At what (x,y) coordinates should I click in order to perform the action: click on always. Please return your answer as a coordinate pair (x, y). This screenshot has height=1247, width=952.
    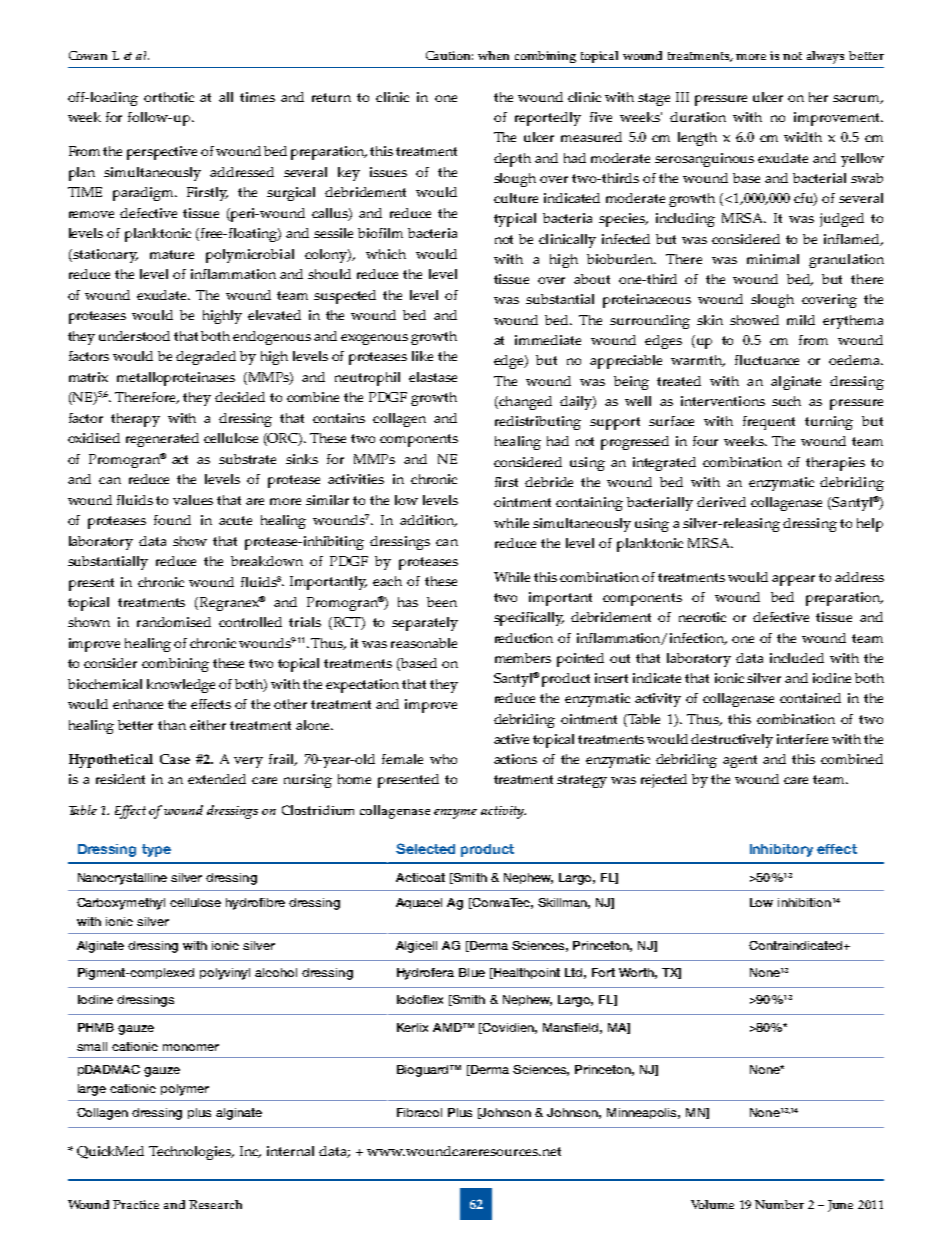
    Looking at the image, I should click on (825, 57).
